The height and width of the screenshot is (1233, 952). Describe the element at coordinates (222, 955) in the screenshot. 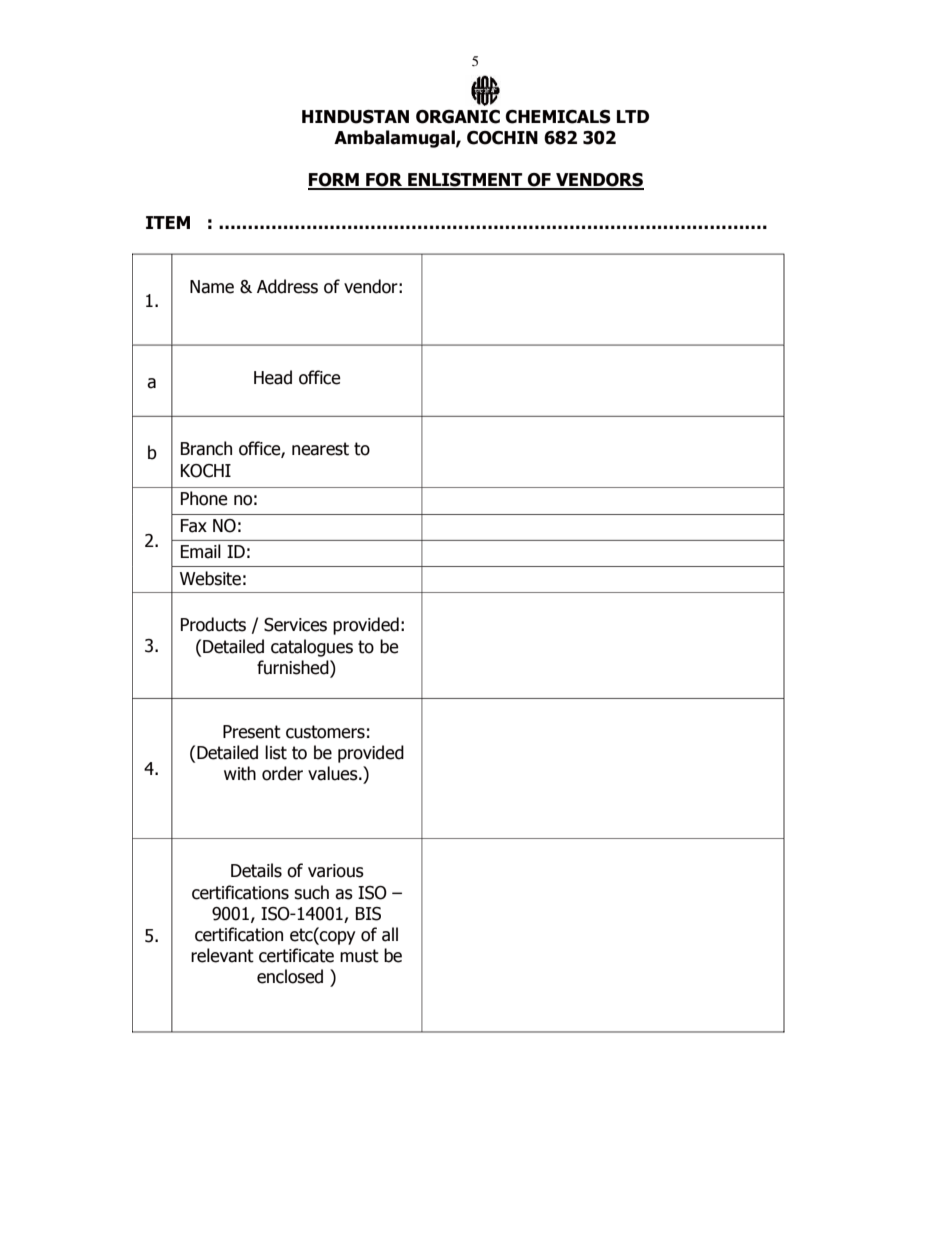

I see `relevant` at that location.
